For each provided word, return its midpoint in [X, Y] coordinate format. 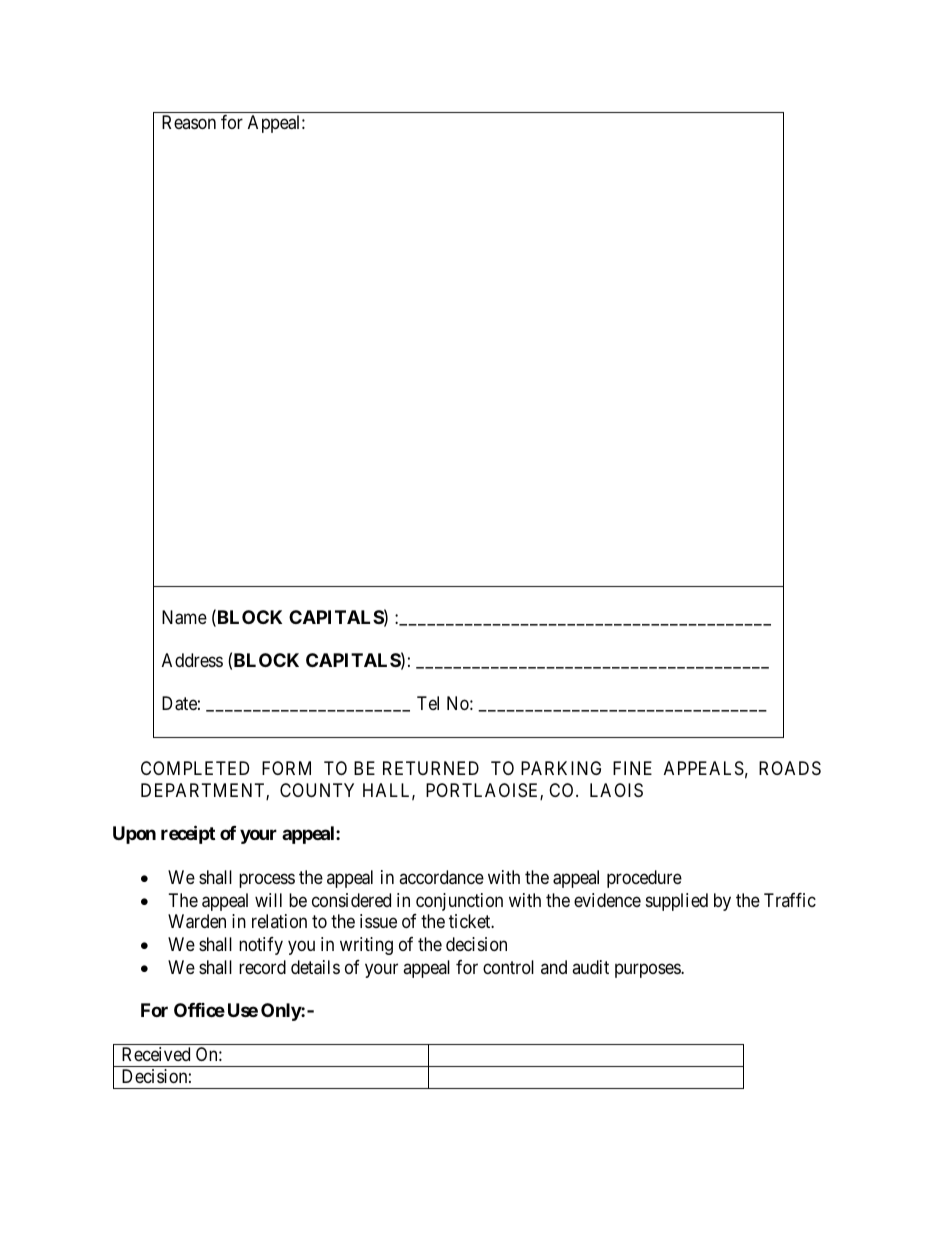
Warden [197, 921]
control [508, 967]
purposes [648, 971]
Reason [189, 122]
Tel [428, 703]
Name [184, 617]
